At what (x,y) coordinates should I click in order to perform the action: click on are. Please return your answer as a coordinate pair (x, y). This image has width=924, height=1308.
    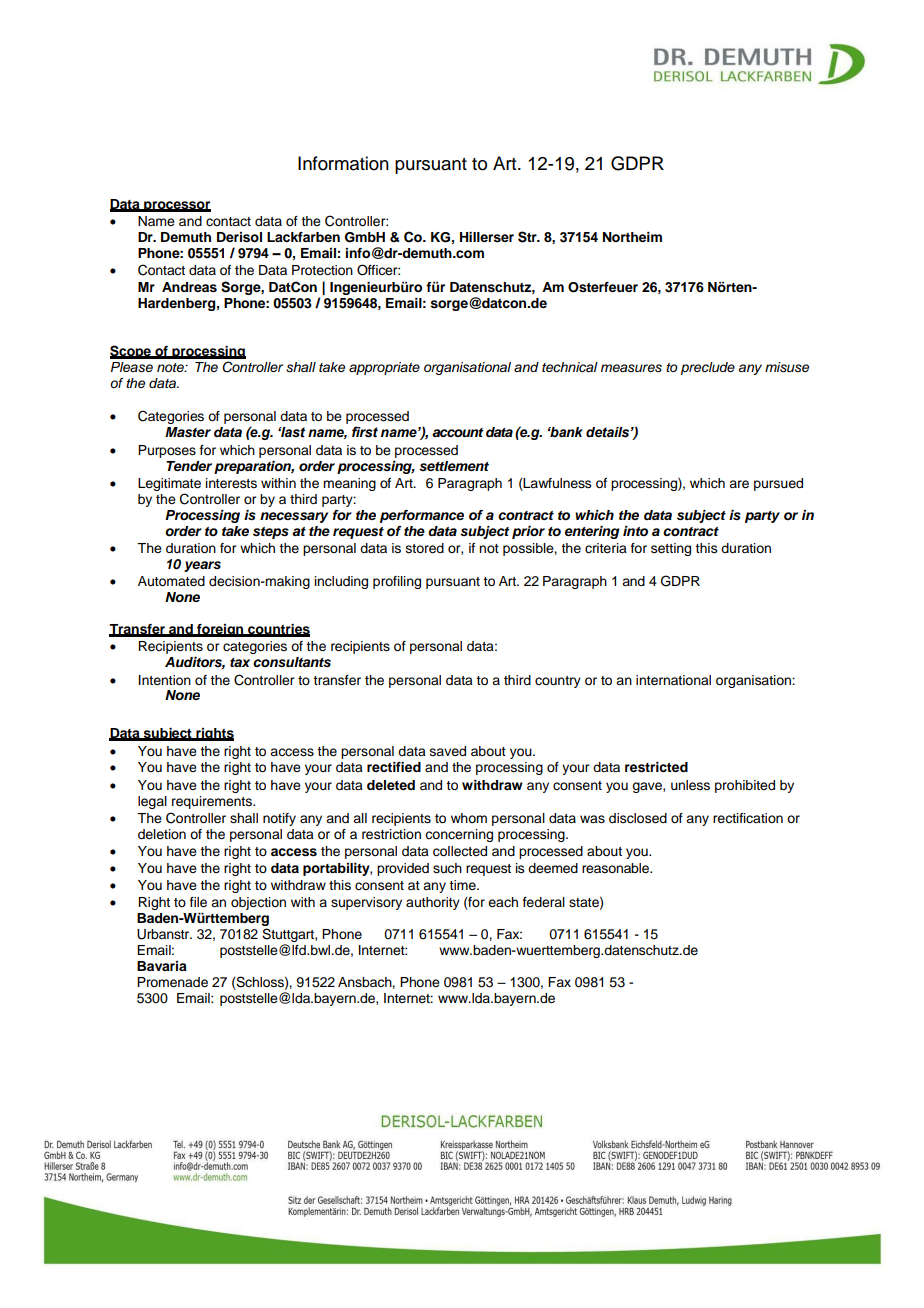
    Looking at the image, I should click on (739, 484).
